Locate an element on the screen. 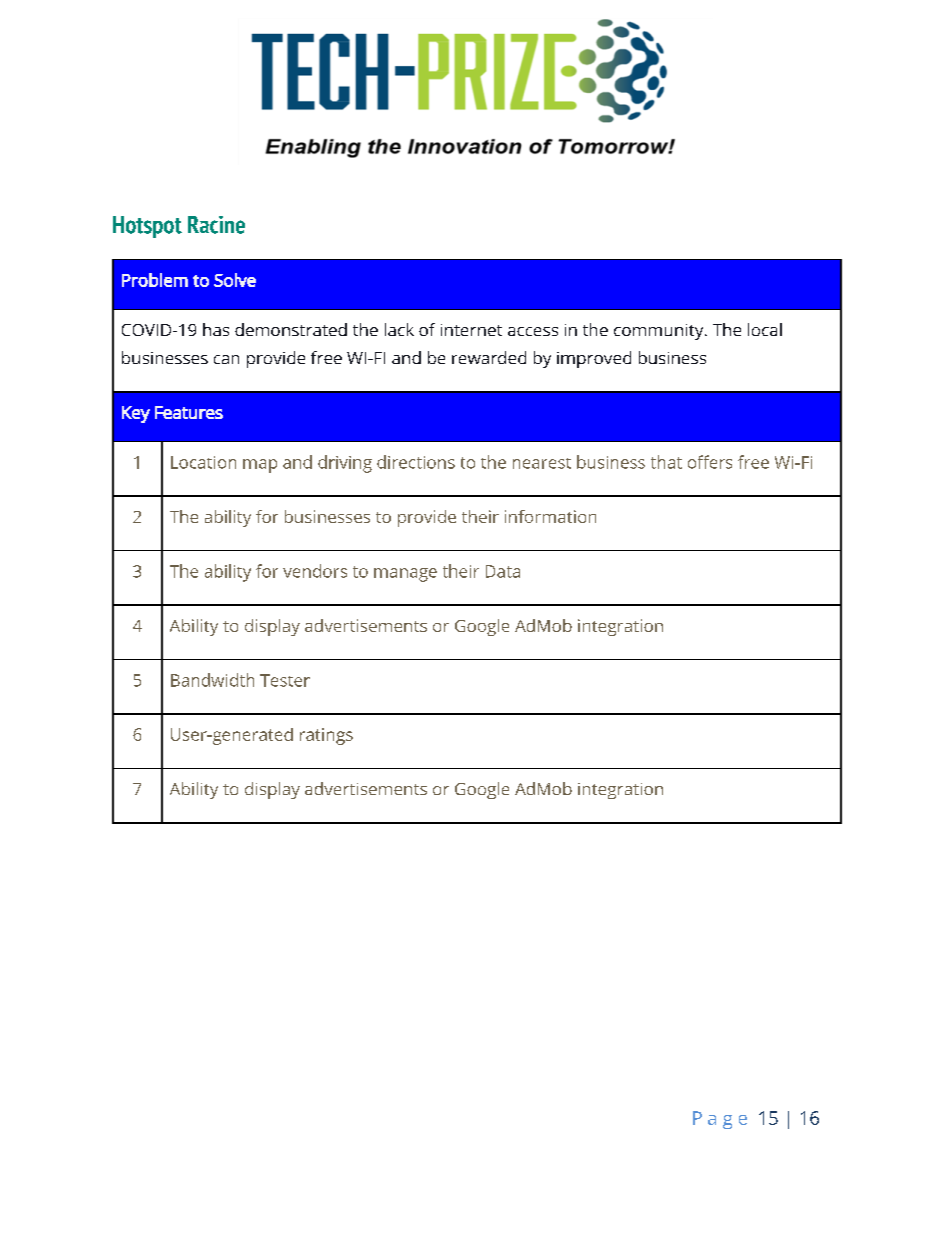  rewarded is located at coordinates (489, 357).
